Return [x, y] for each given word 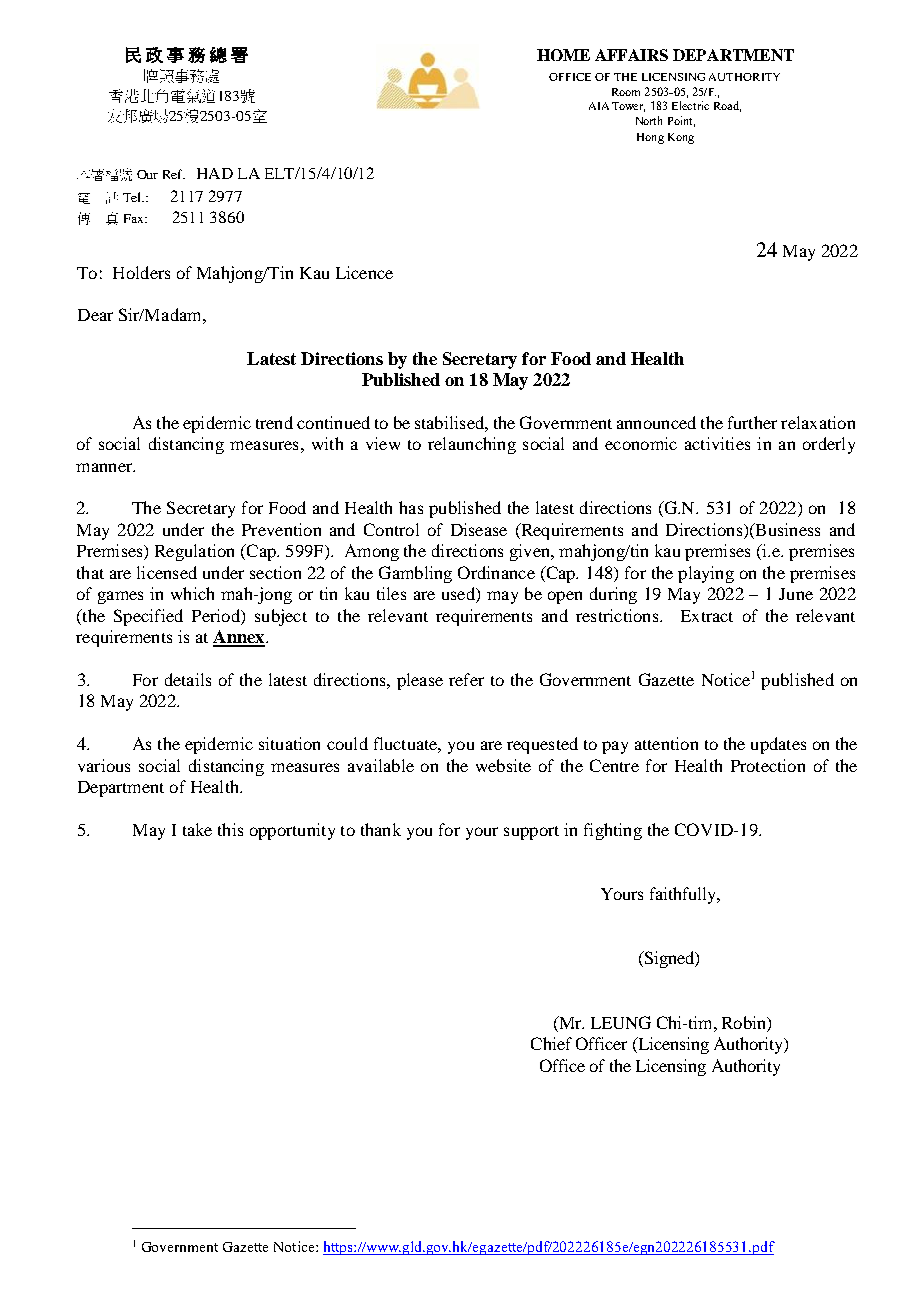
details [188, 679]
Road [727, 106]
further [752, 422]
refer [466, 679]
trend [274, 422]
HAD [215, 173]
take [197, 829]
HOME [563, 55]
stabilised [450, 422]
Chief [551, 1043]
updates [778, 745]
